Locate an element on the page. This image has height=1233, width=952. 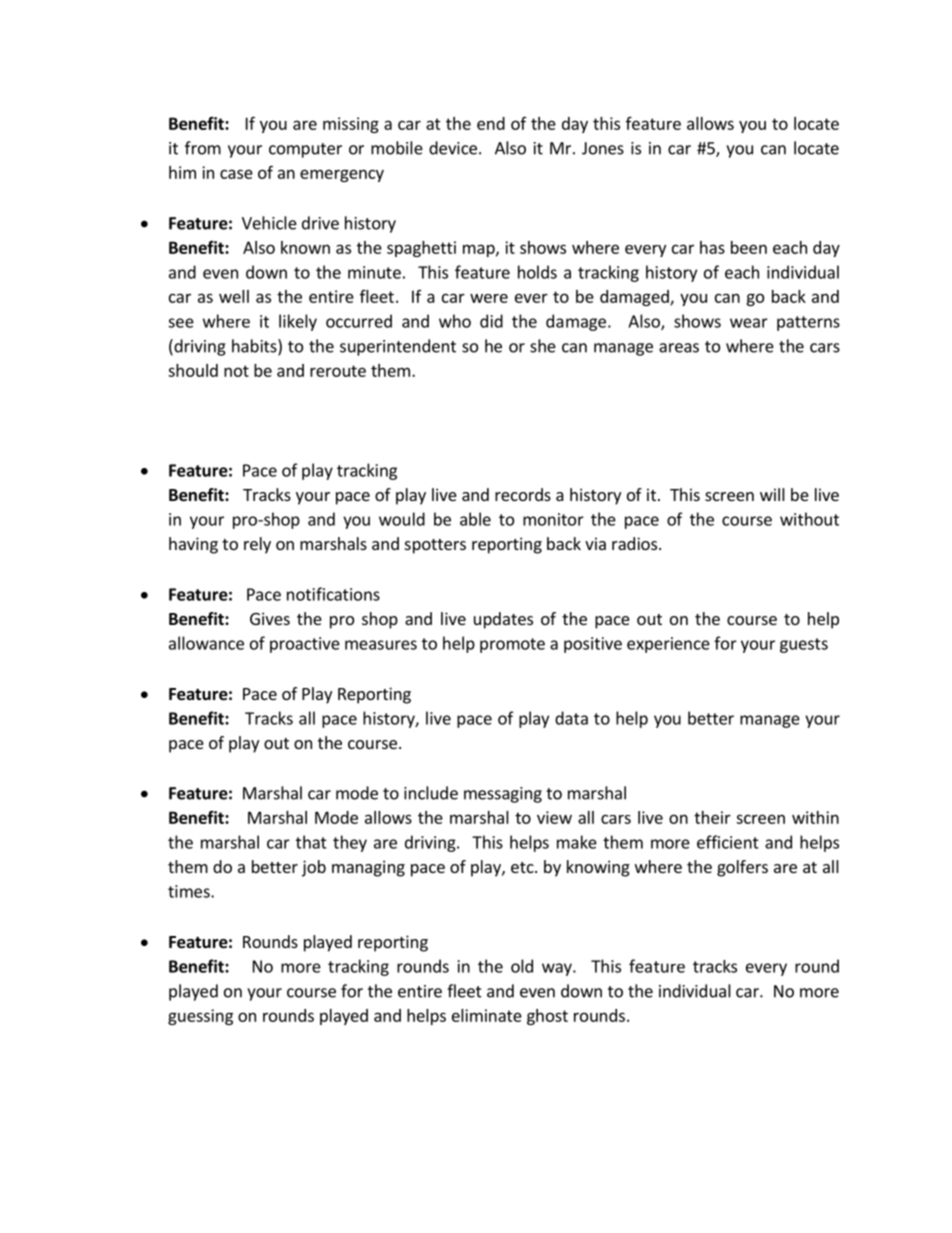
device is located at coordinates (453, 148).
